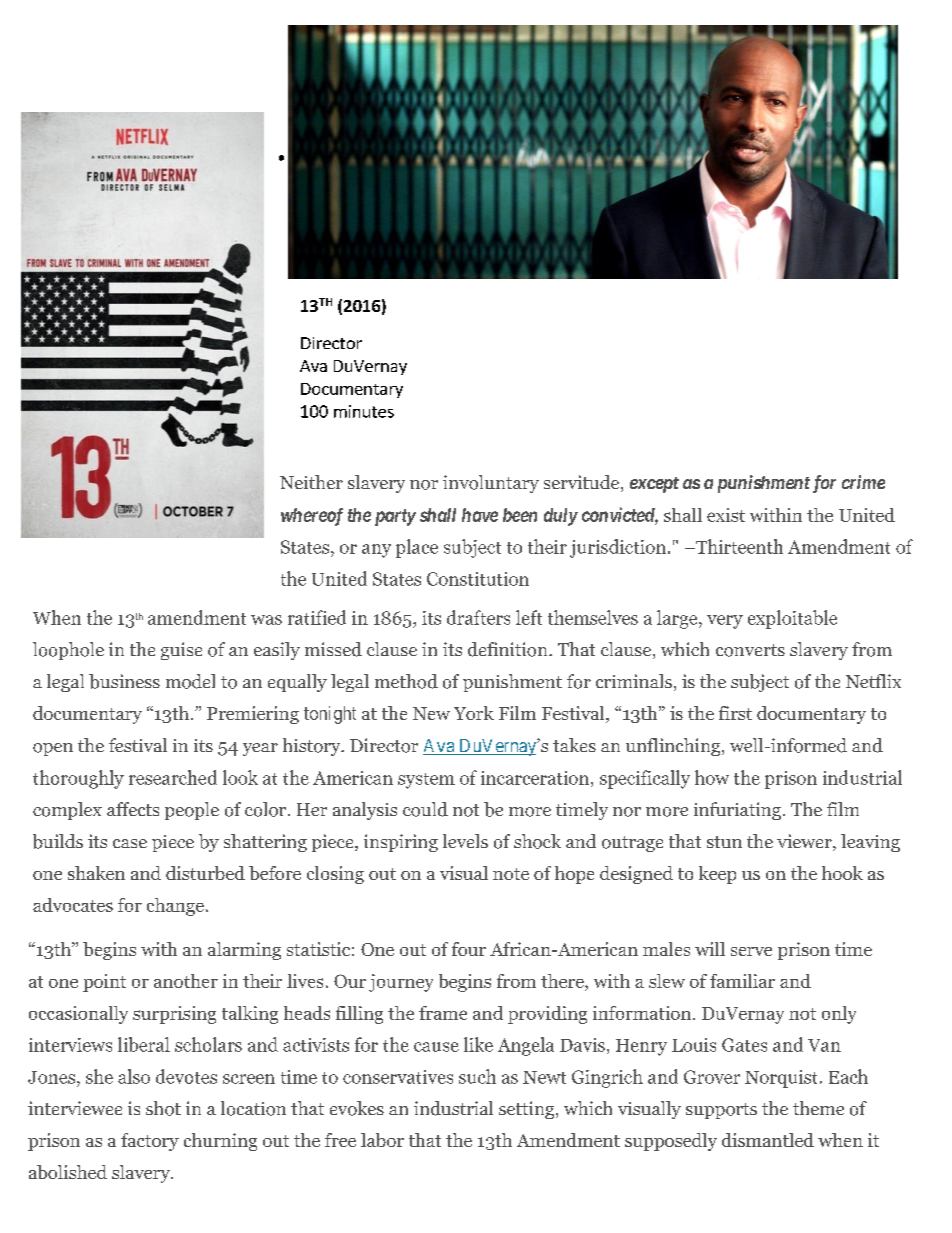 The image size is (952, 1233). What do you see at coordinates (751, 951) in the screenshot?
I see `serve` at bounding box center [751, 951].
